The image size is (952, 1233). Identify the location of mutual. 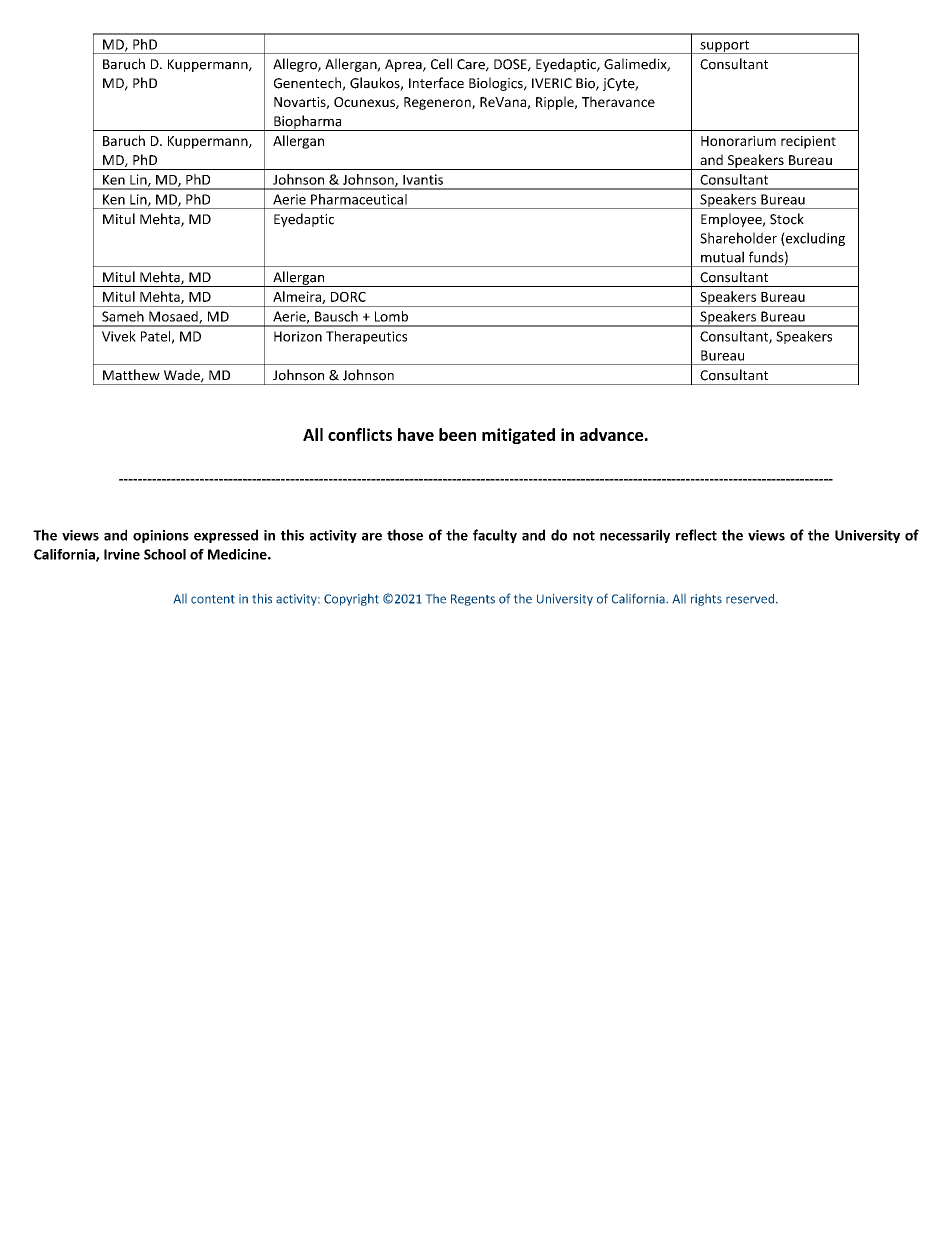
(722, 257).
